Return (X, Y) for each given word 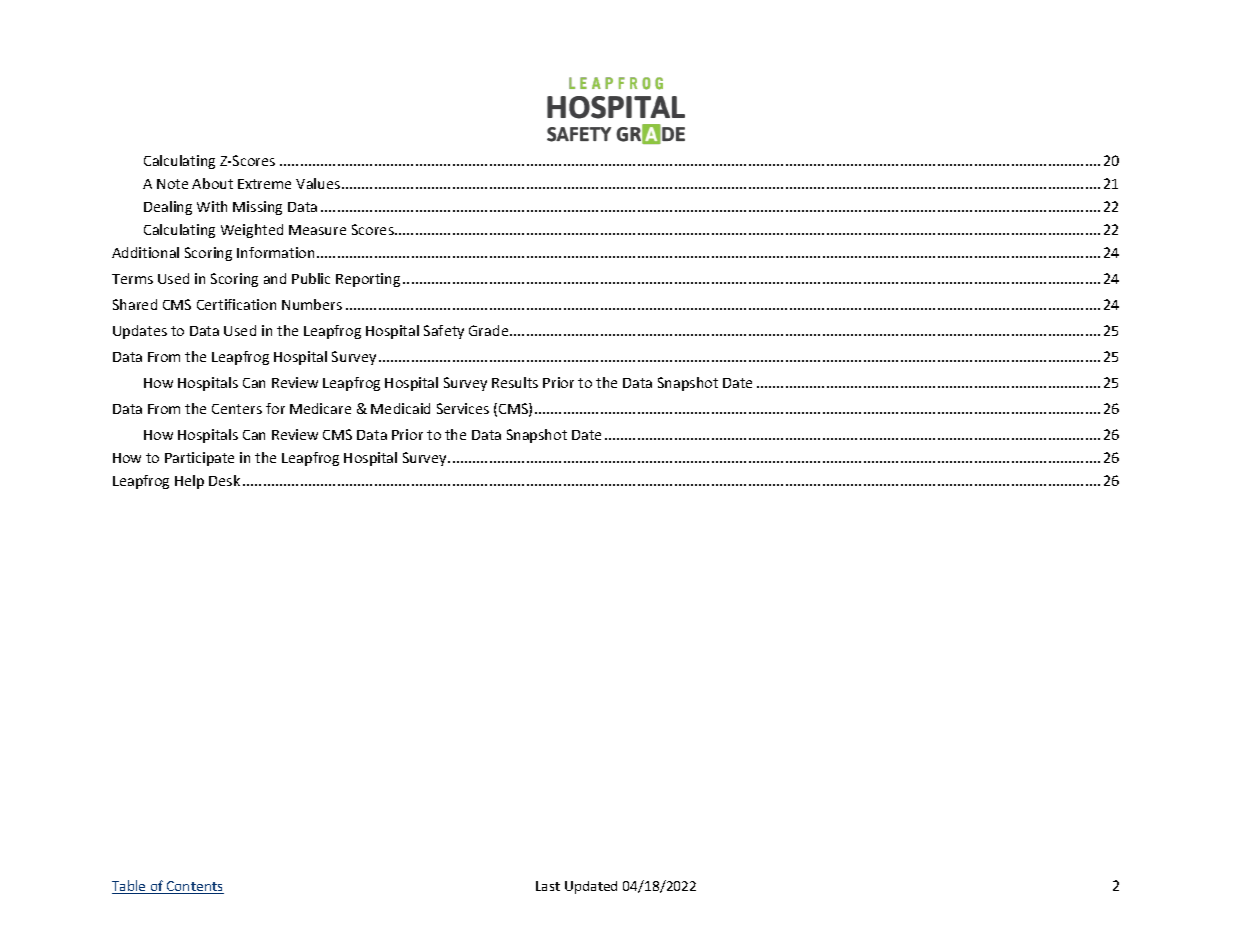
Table (130, 887)
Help (189, 482)
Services (463, 408)
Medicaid (400, 408)
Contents (194, 887)
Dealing (168, 208)
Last (548, 886)
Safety (444, 332)
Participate (199, 459)
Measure (317, 230)
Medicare (320, 408)
